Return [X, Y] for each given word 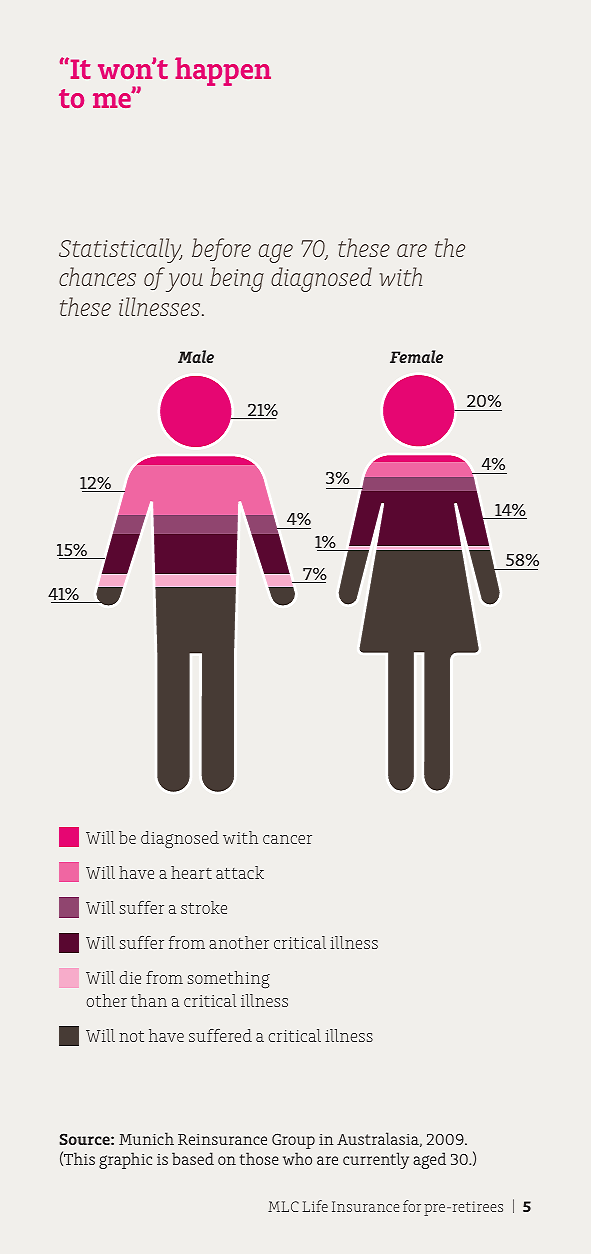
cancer [287, 839]
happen [223, 71]
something [229, 980]
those [259, 1158]
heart [191, 872]
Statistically [120, 250]
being [237, 279]
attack [240, 872]
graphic [125, 1160]
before [221, 249]
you [184, 282]
